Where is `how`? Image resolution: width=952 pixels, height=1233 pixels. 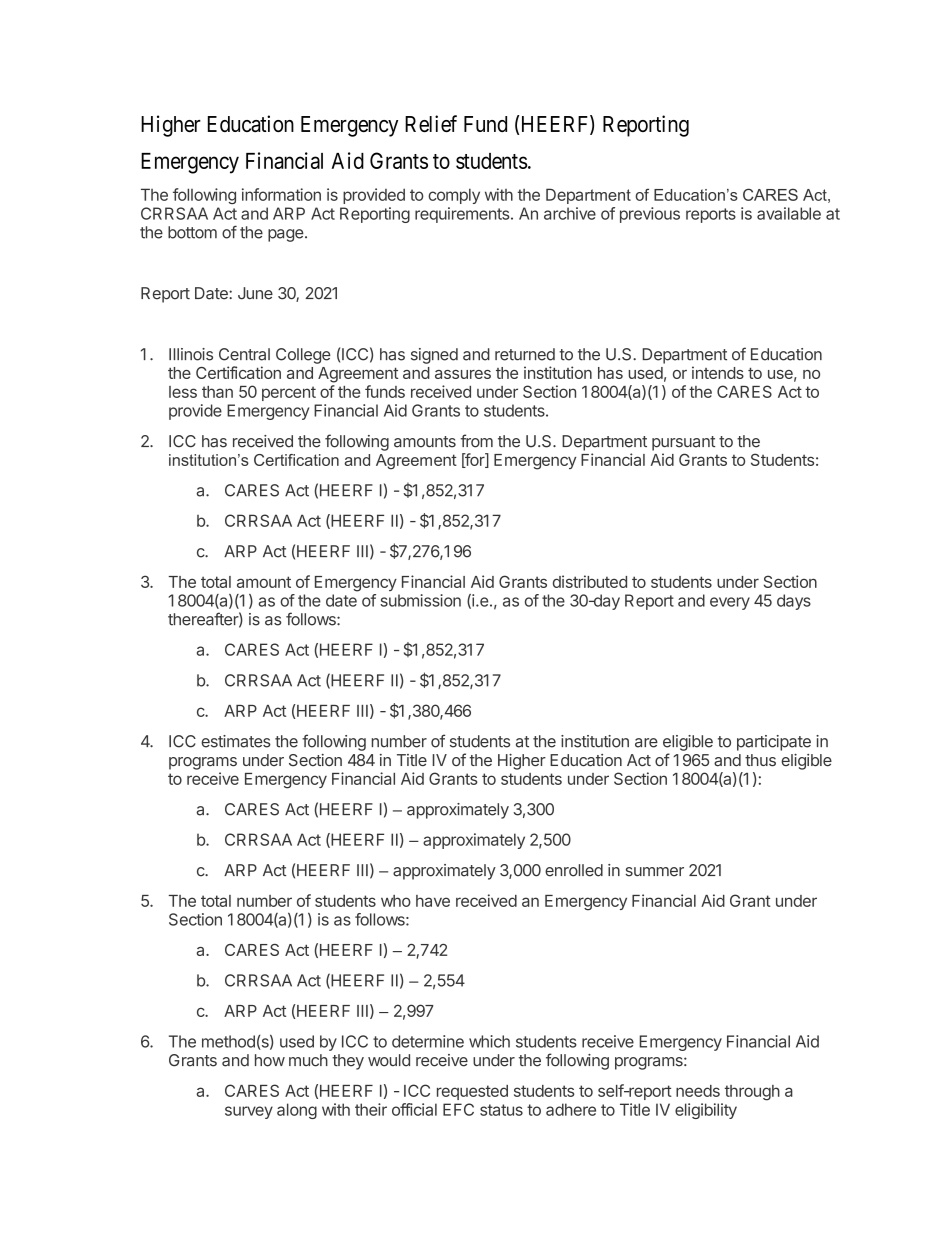 how is located at coordinates (270, 1060).
